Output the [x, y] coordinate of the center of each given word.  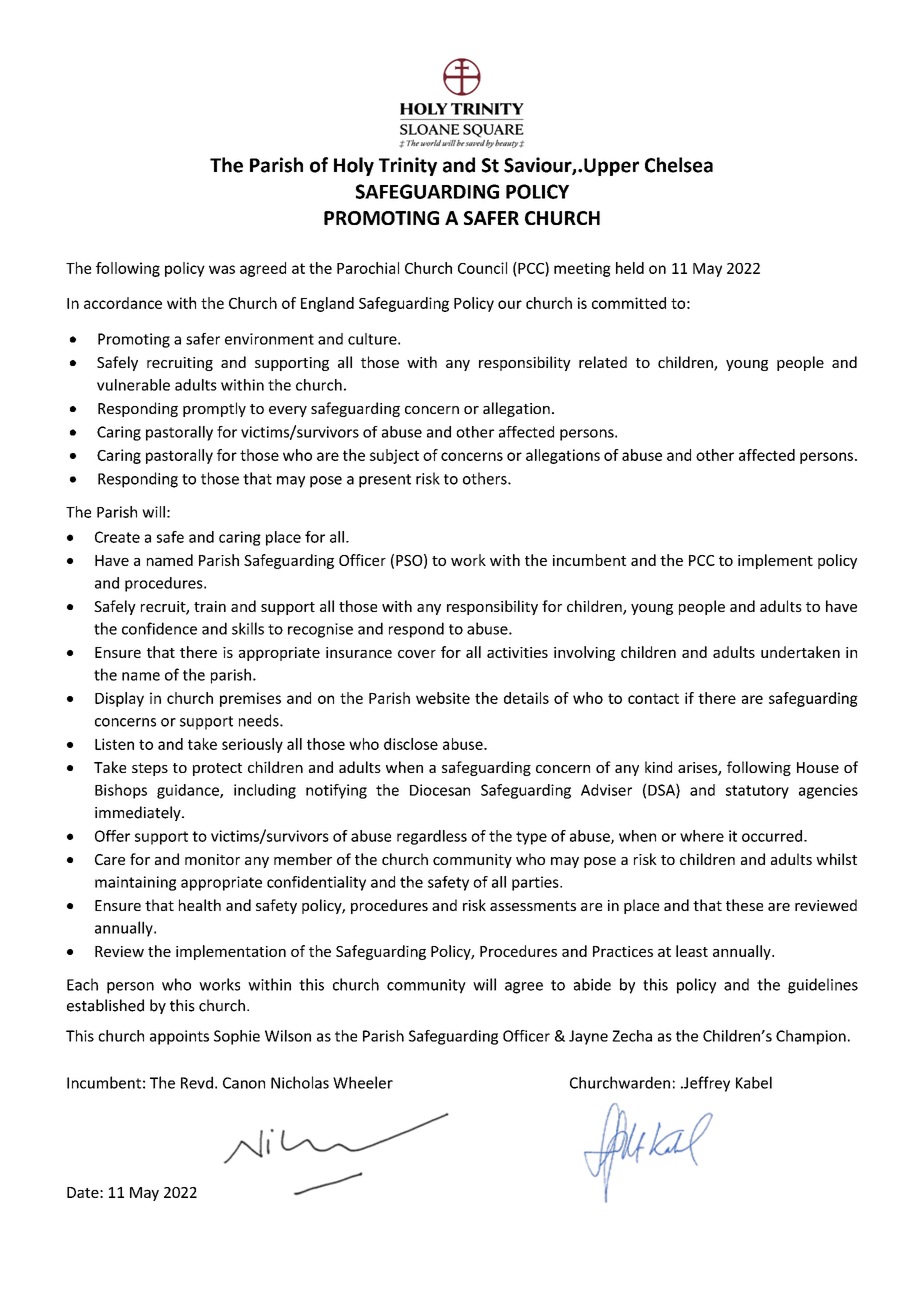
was [222, 269]
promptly [214, 409]
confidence [159, 628]
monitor [212, 859]
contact [653, 698]
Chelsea [679, 165]
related [603, 362]
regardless [432, 837]
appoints [179, 1037]
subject [394, 456]
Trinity [408, 166]
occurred [773, 836]
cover [417, 653]
